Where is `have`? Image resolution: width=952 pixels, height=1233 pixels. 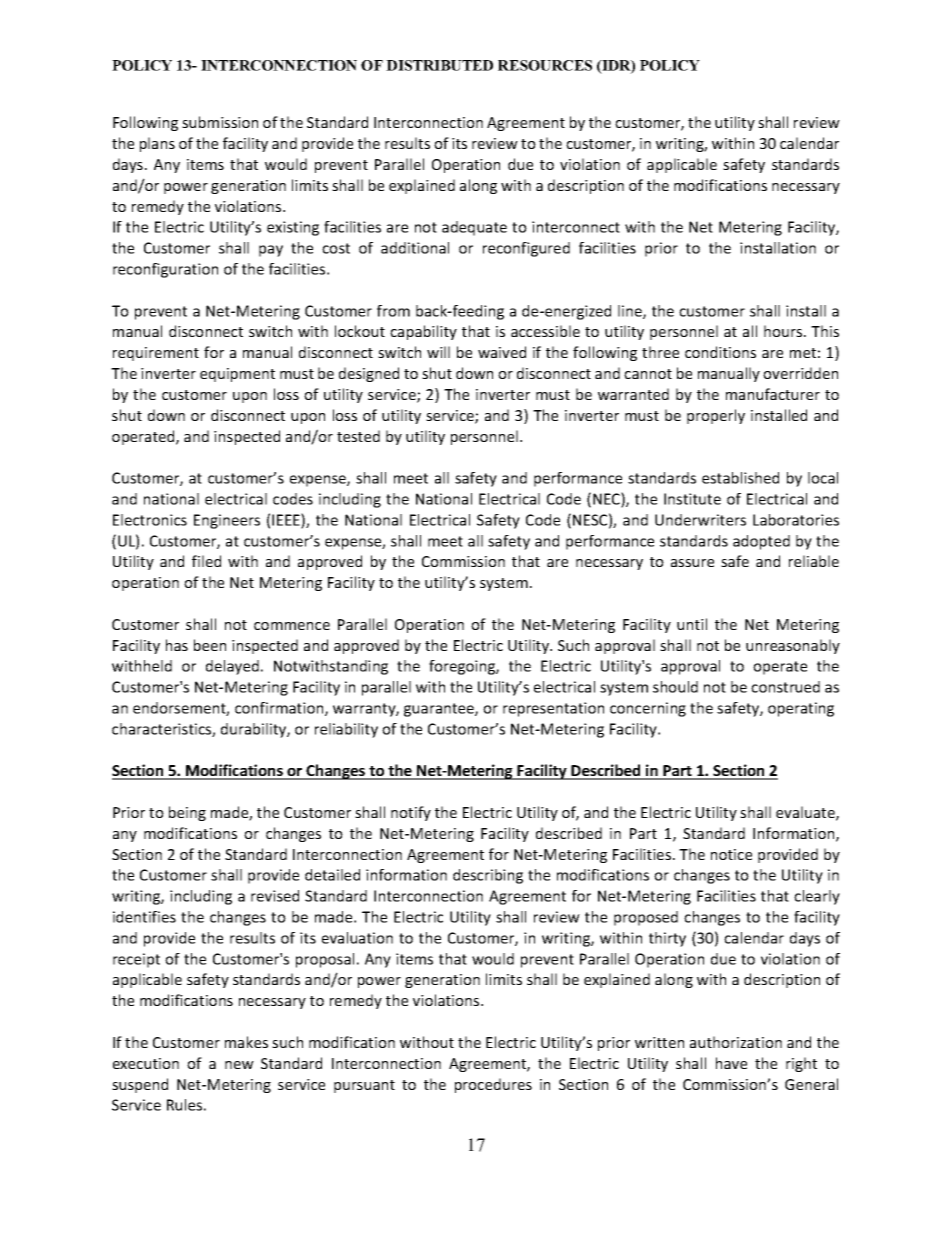
have is located at coordinates (731, 1063).
